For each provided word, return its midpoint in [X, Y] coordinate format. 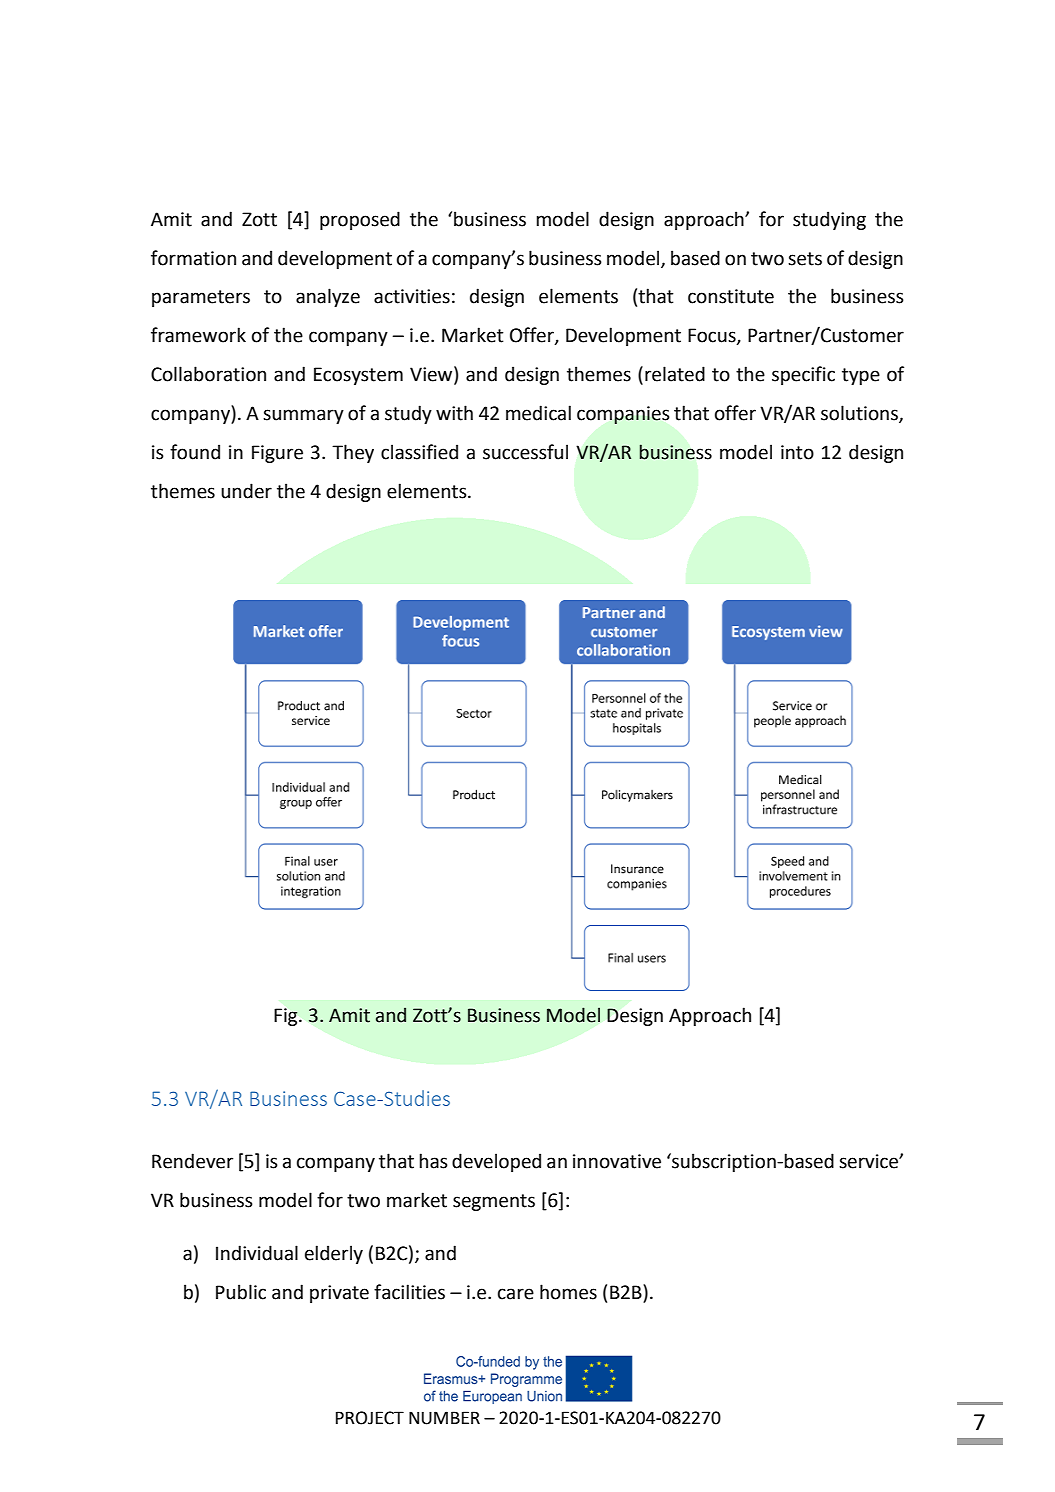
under [246, 491]
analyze [328, 297]
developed [496, 1162]
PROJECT [370, 1418]
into [797, 452]
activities [412, 296]
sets [805, 259]
